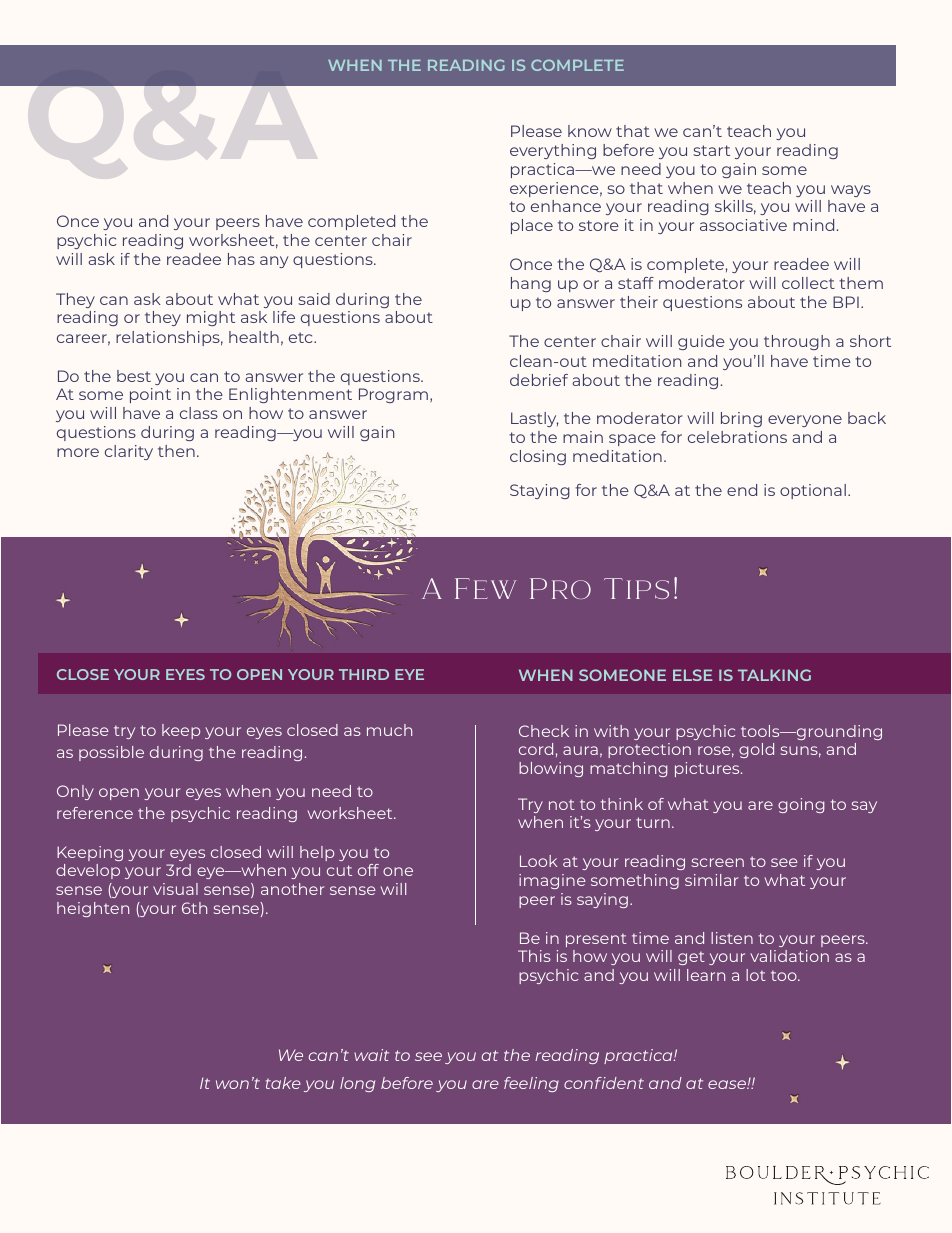 The height and width of the document is (1233, 952). I want to click on visual, so click(175, 889).
